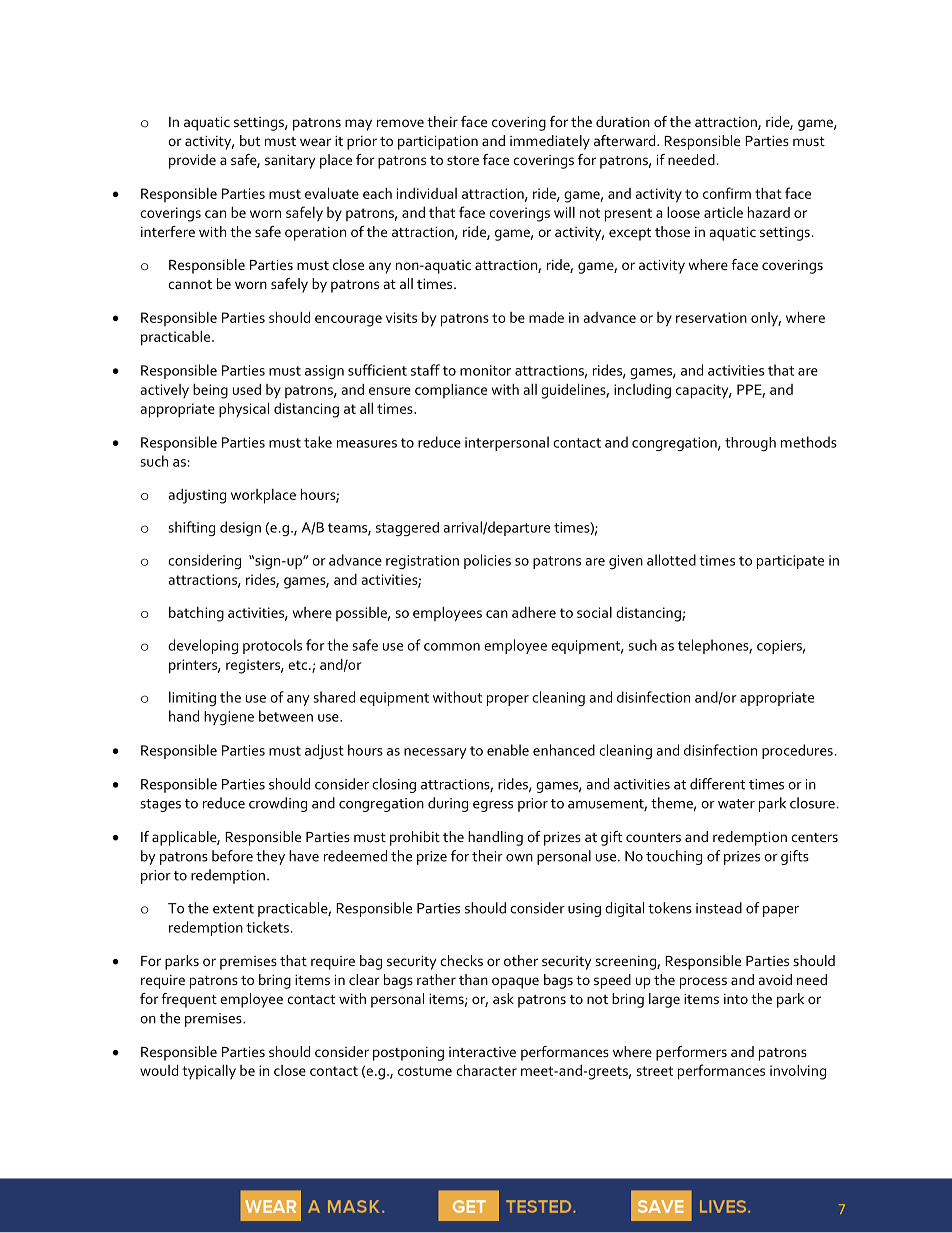  Describe the element at coordinates (691, 1053) in the image. I see `performers` at that location.
